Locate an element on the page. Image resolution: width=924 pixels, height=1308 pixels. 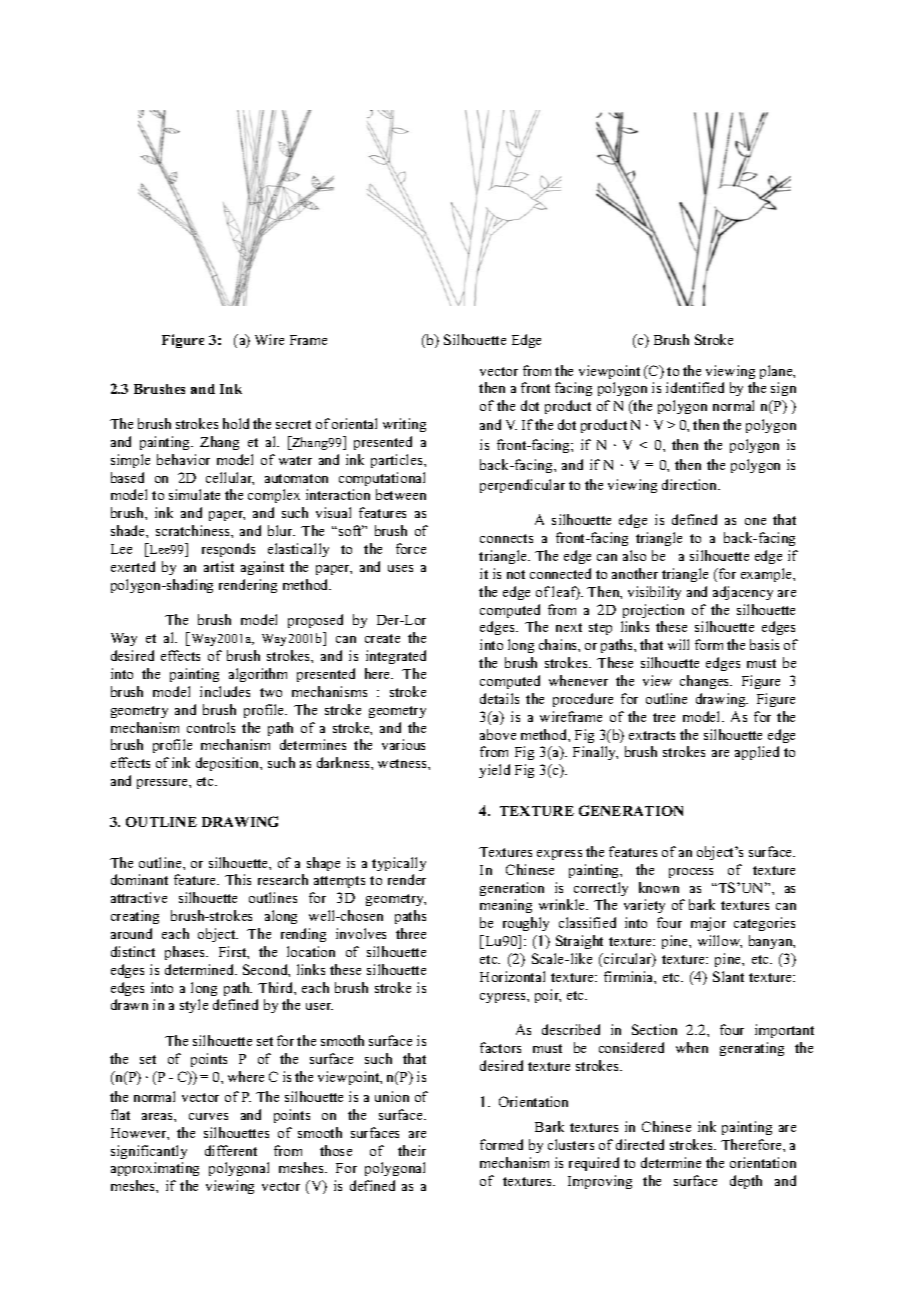
major is located at coordinates (708, 924).
